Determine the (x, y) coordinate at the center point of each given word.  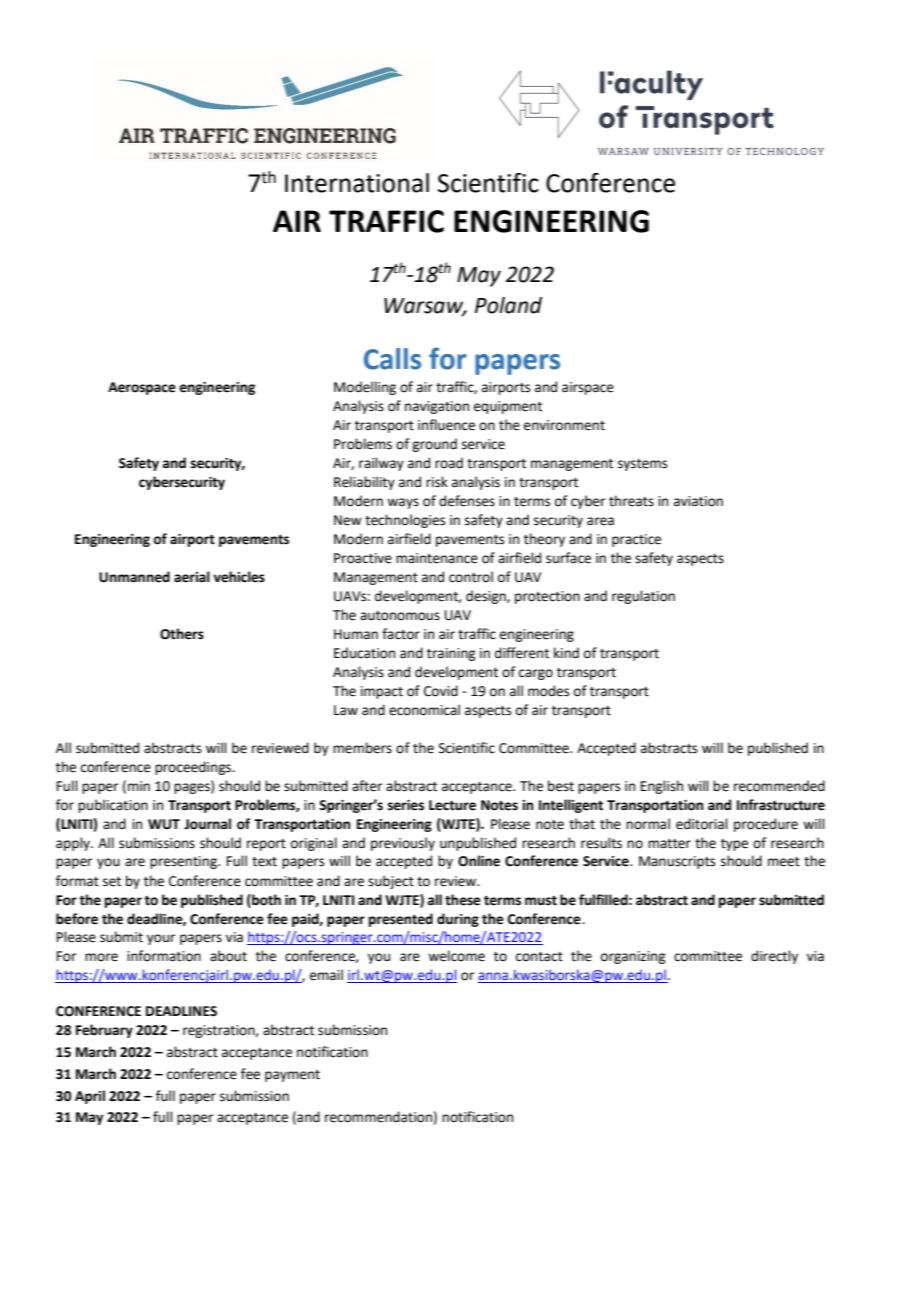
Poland (508, 305)
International (357, 183)
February (104, 1031)
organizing (633, 957)
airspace (588, 388)
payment (292, 1076)
